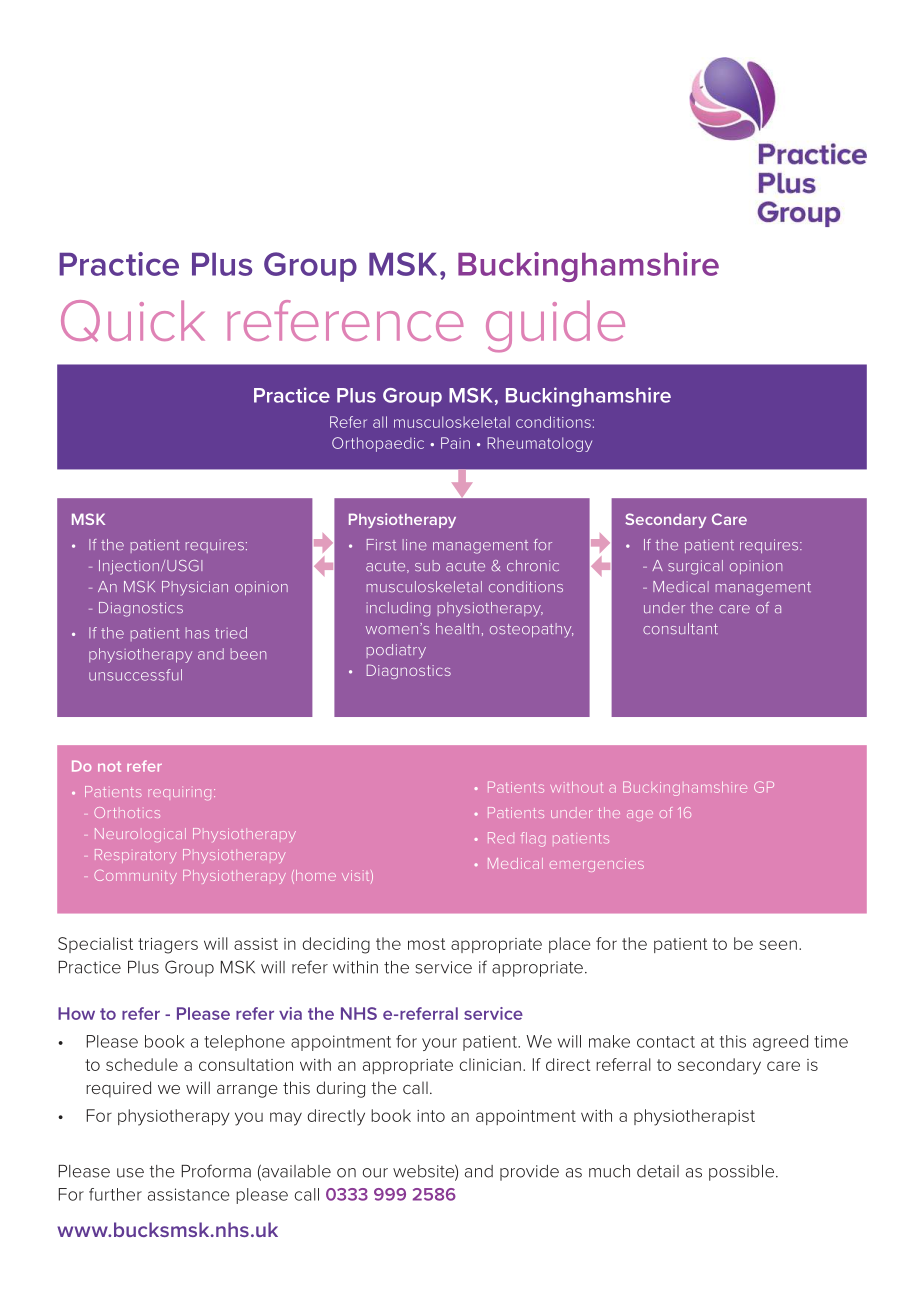 This document has width=924, height=1308. What do you see at coordinates (197, 633) in the document?
I see `has` at bounding box center [197, 633].
